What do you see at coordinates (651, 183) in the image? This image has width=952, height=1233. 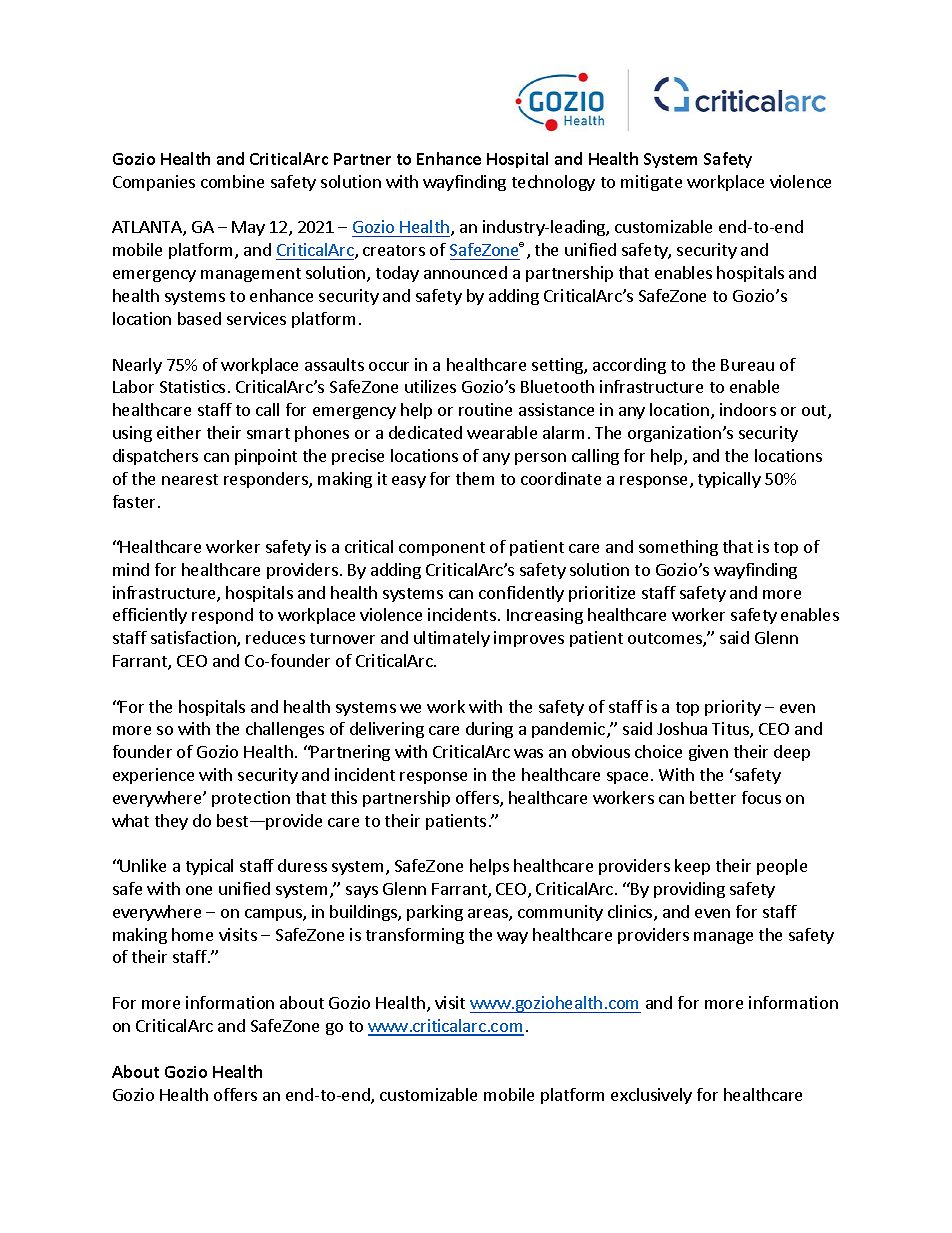 I see `mitigate` at bounding box center [651, 183].
